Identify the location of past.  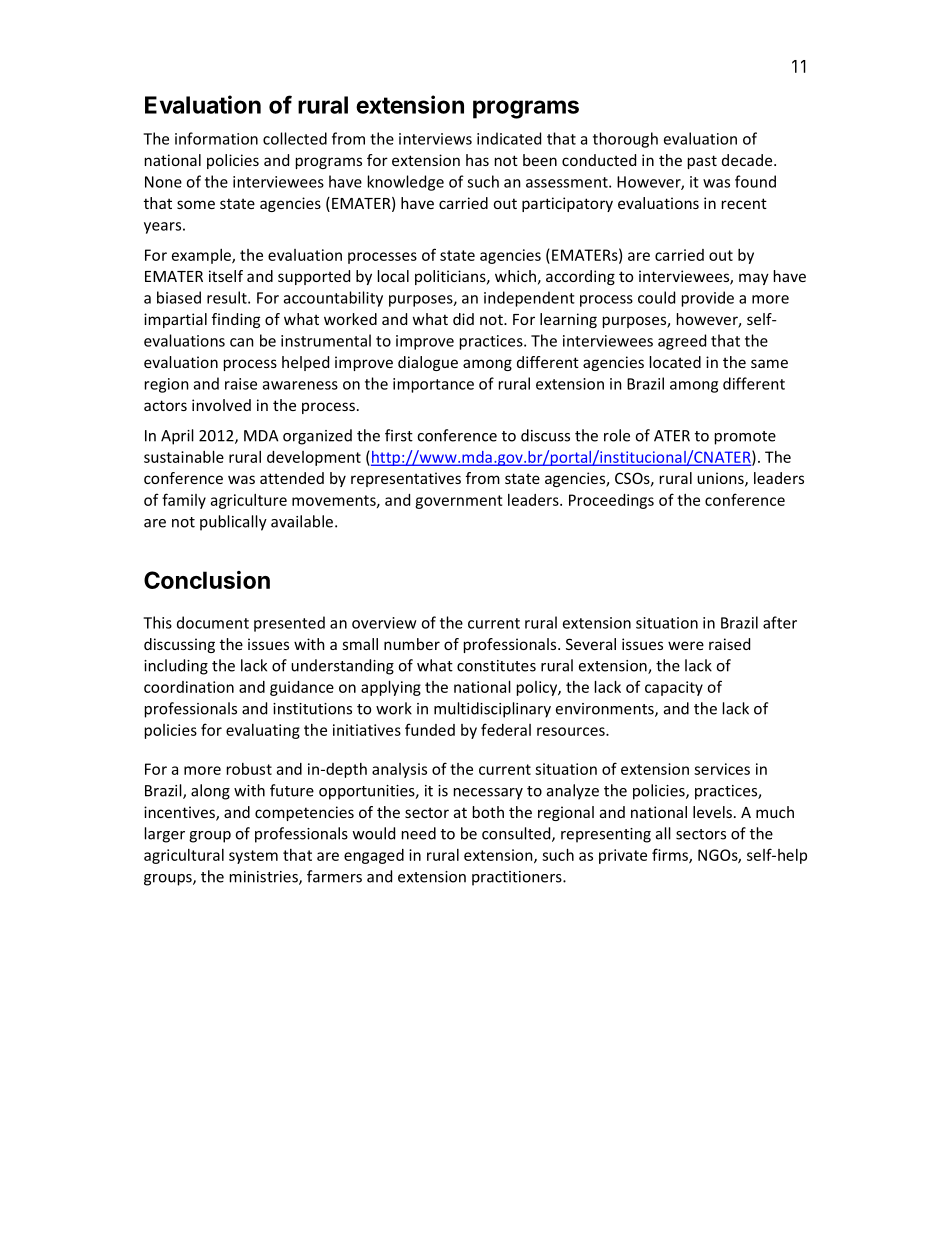
(702, 162).
